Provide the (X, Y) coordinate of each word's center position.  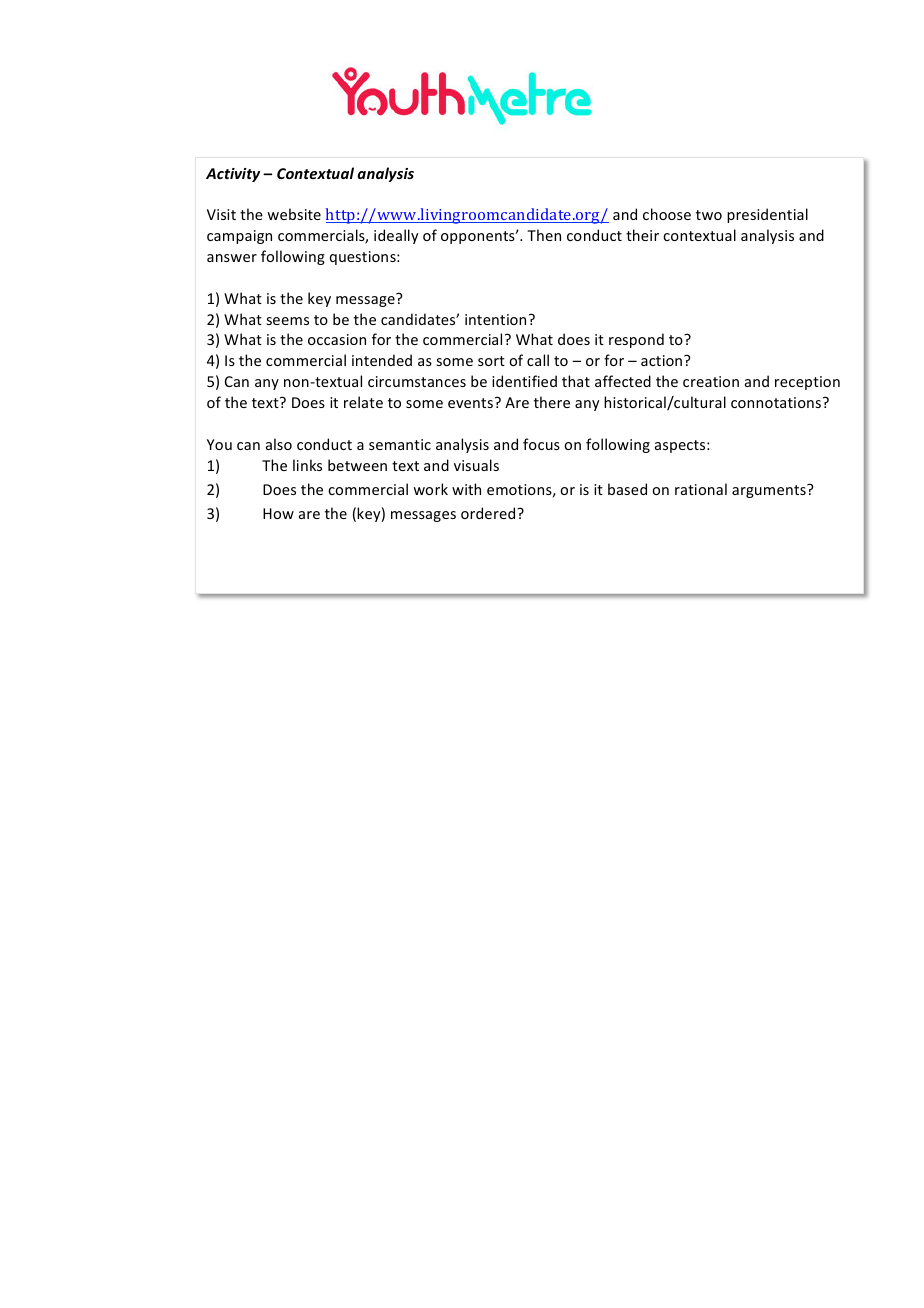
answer (232, 258)
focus (541, 444)
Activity (233, 175)
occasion (337, 339)
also (279, 444)
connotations (777, 402)
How (278, 513)
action (663, 360)
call (538, 360)
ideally (396, 236)
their (642, 235)
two (709, 215)
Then (544, 235)
